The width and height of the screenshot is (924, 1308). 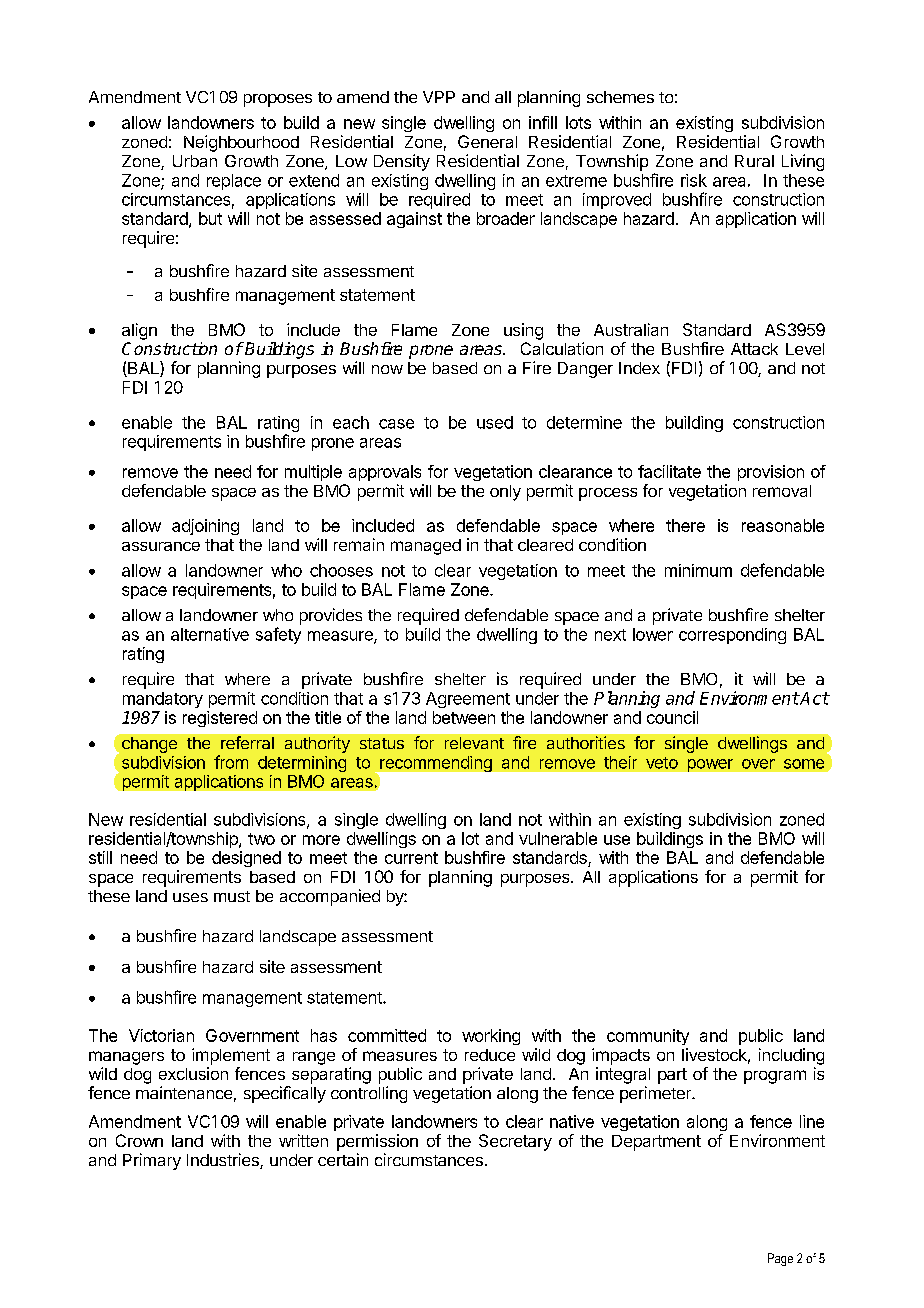 I want to click on General, so click(x=487, y=141).
